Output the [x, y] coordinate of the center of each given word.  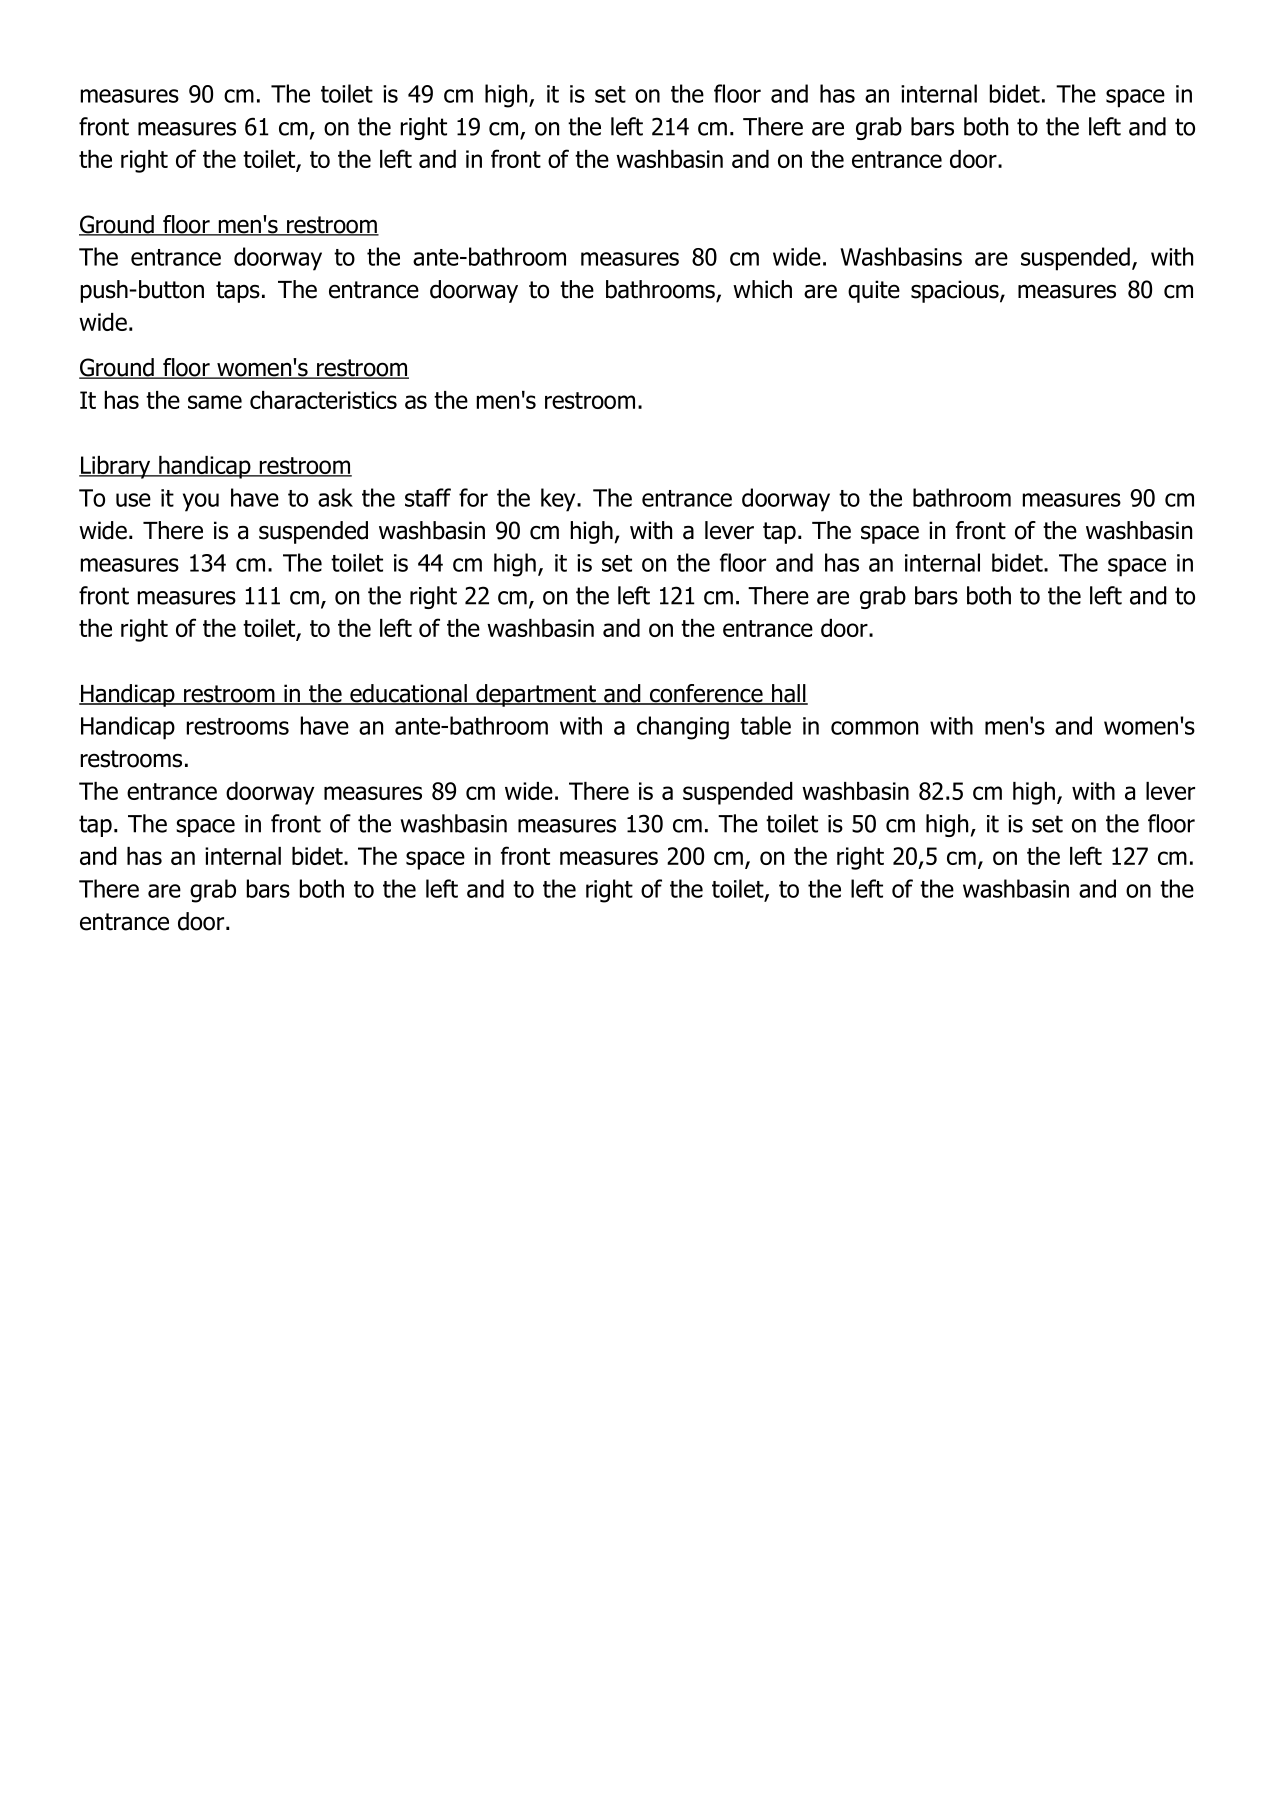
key [559, 500]
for [473, 497]
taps [238, 292]
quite [874, 291]
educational [408, 694]
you [201, 502]
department [536, 695]
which [762, 289]
